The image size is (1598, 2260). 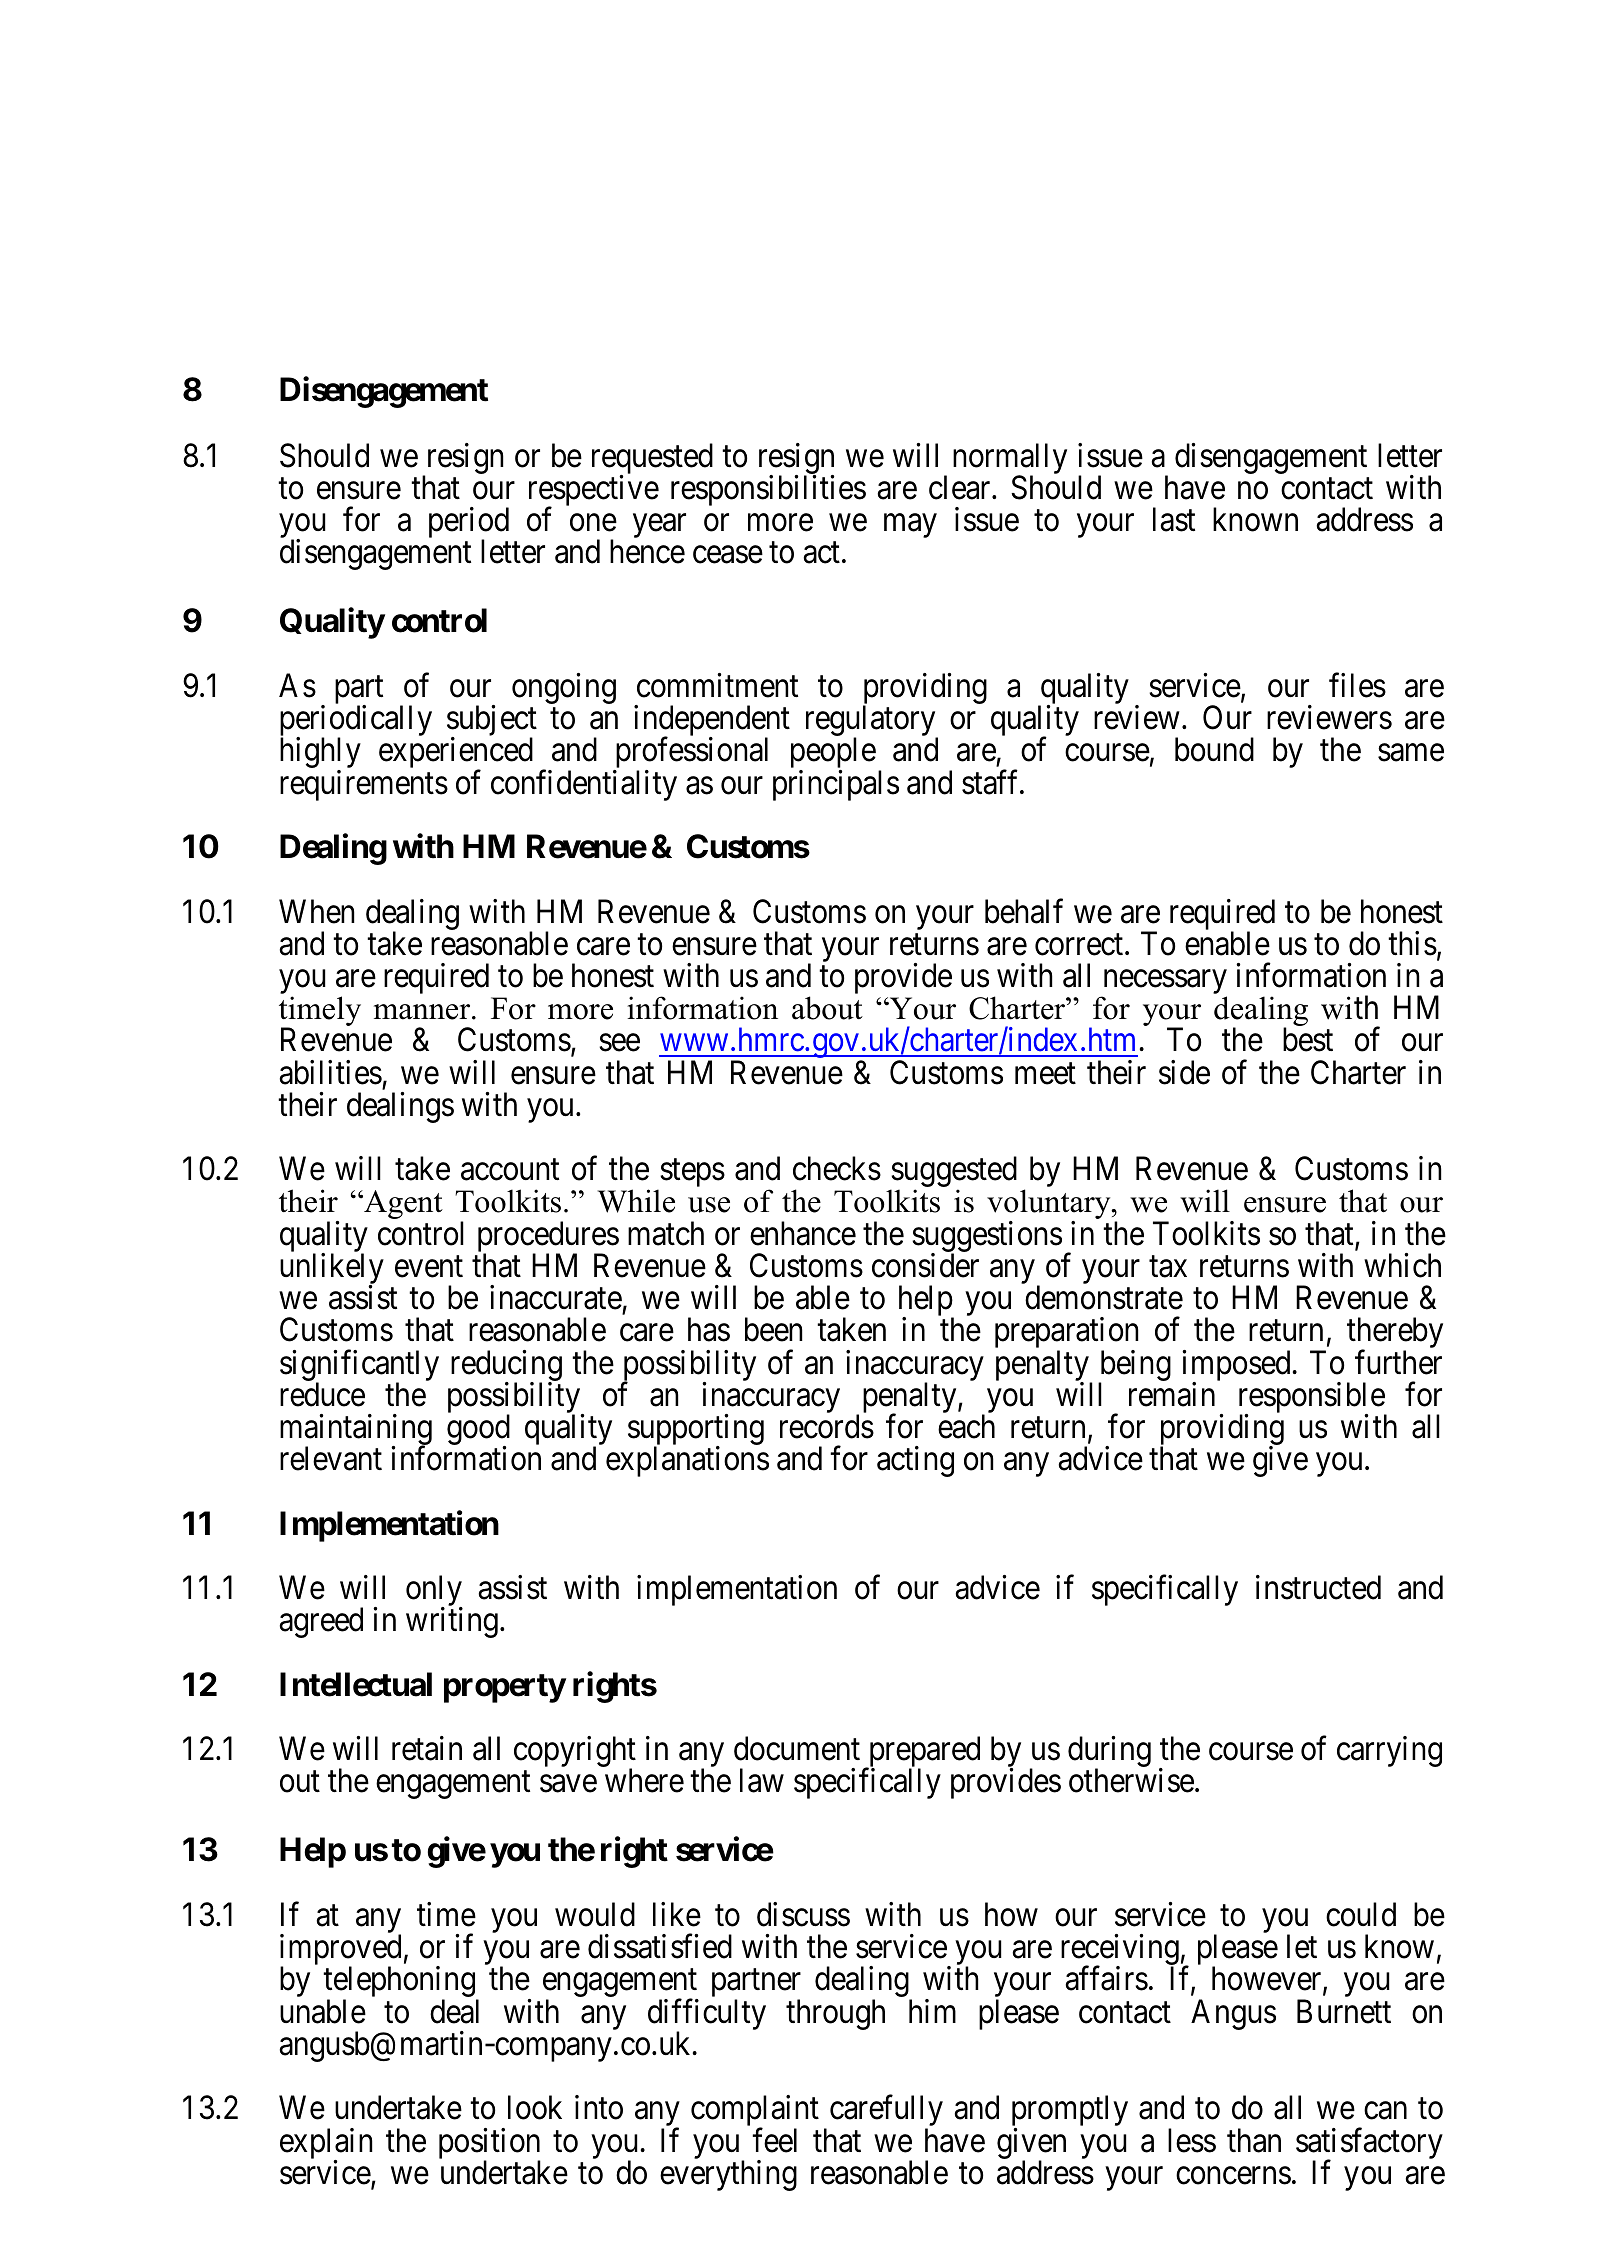 What do you see at coordinates (827, 1008) in the screenshot?
I see `about` at bounding box center [827, 1008].
